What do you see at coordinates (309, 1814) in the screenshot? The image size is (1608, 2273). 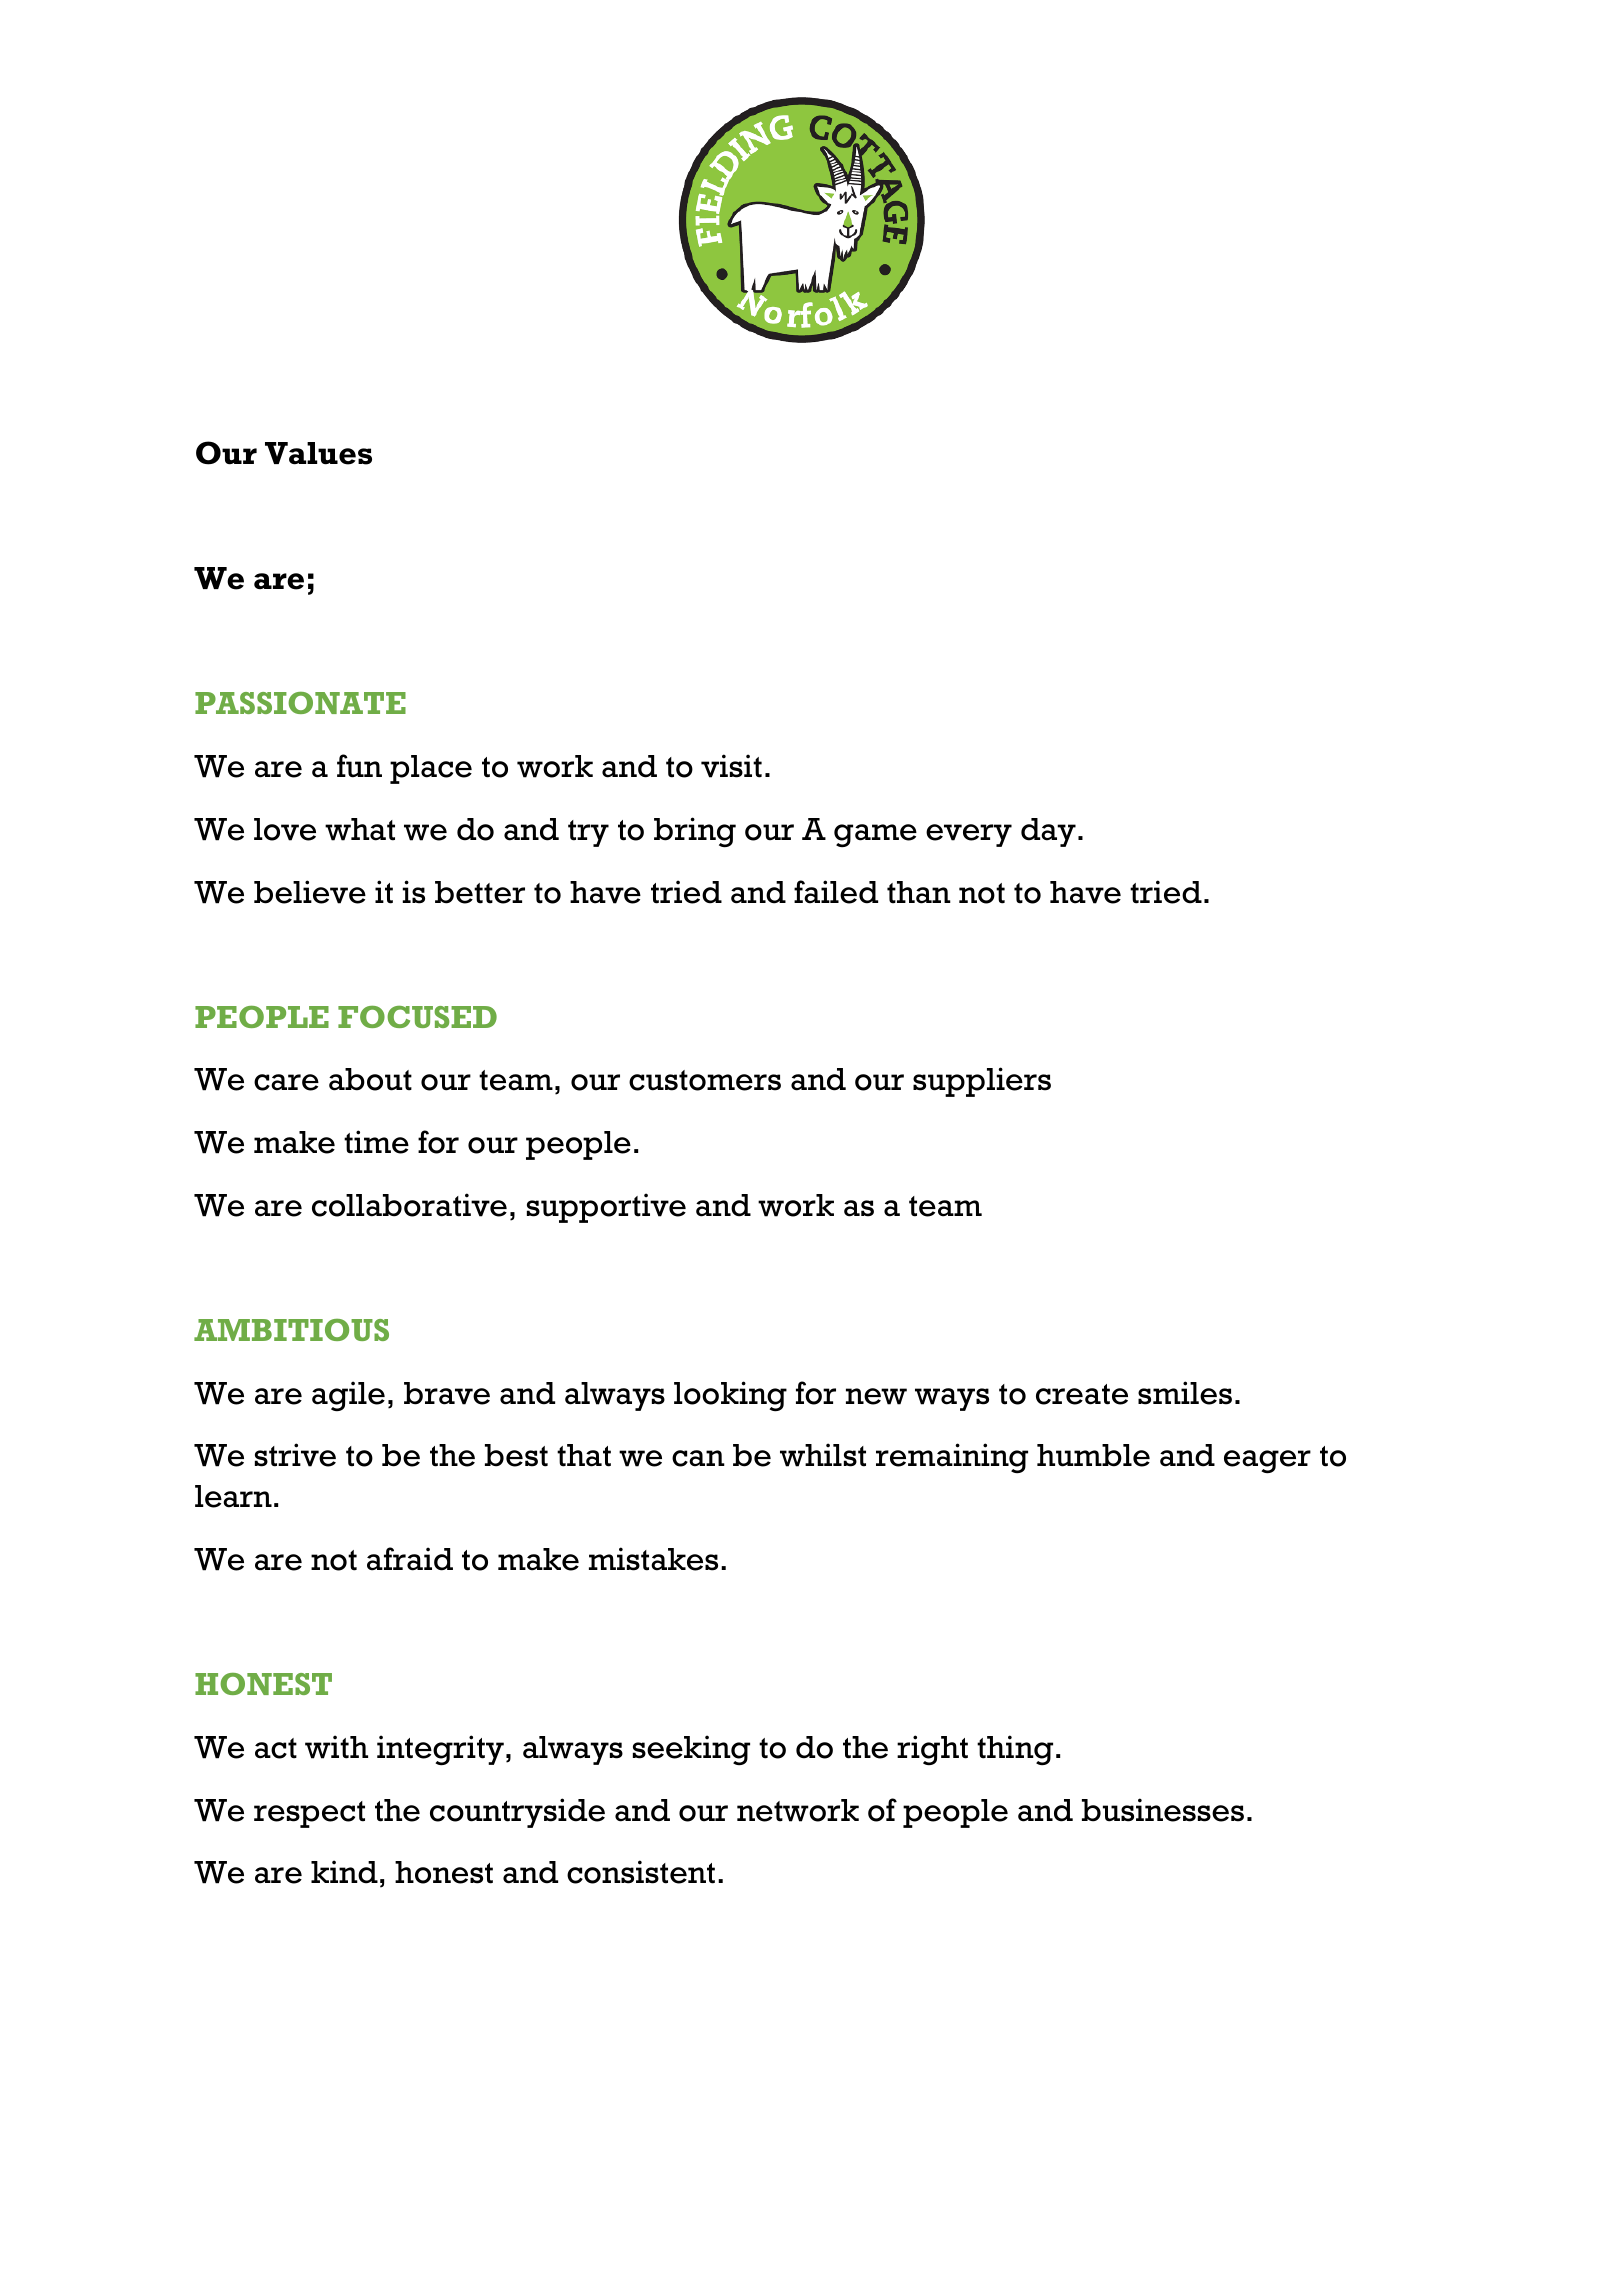 I see `respect` at bounding box center [309, 1814].
